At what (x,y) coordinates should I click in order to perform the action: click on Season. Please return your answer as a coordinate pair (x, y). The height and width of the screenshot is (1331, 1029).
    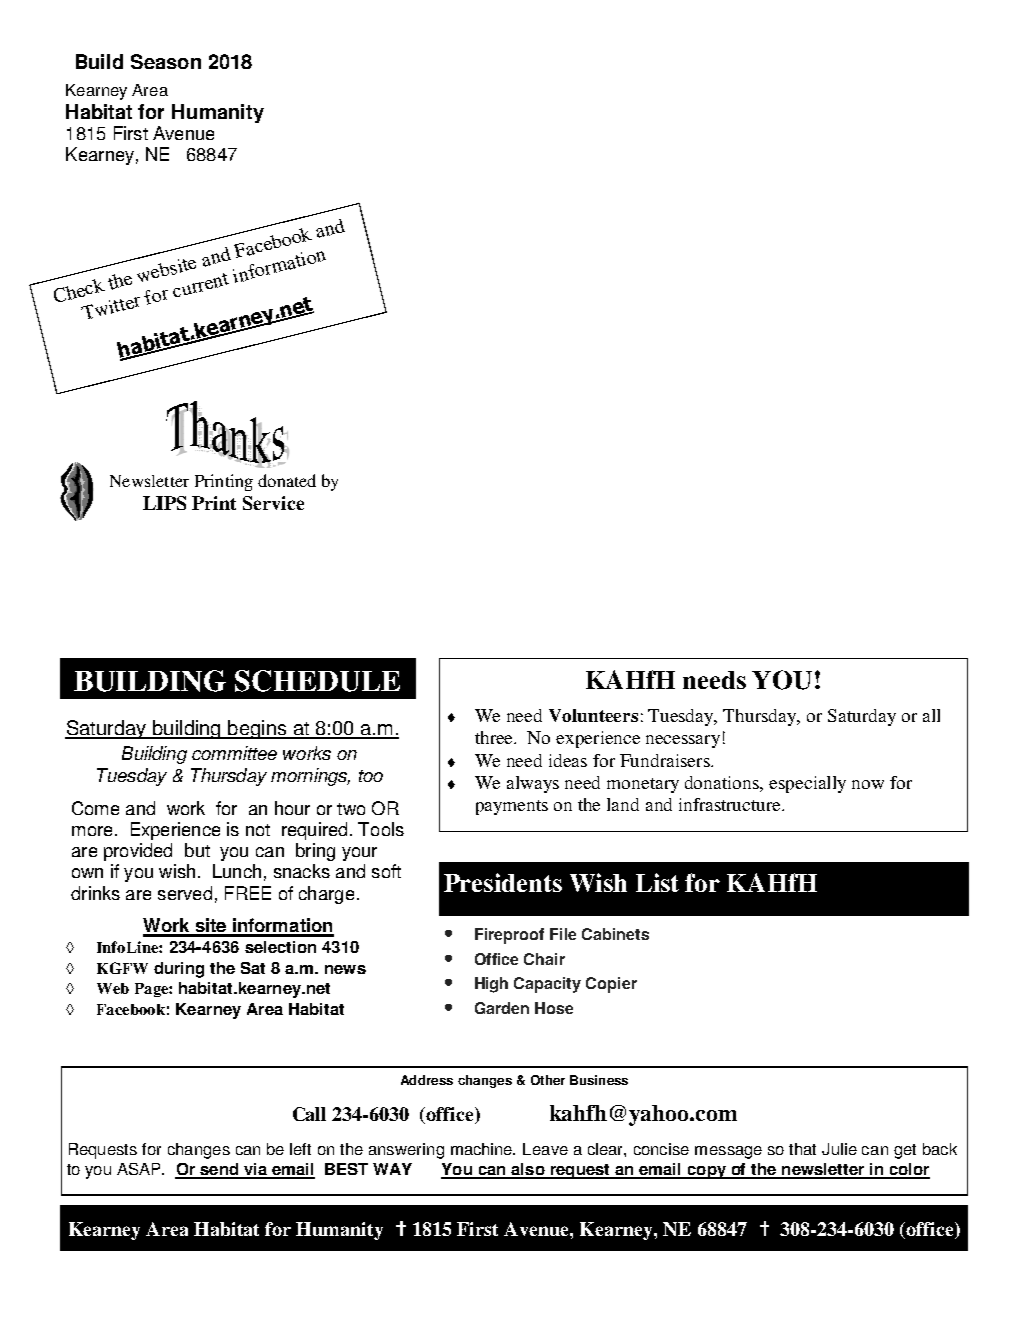
    Looking at the image, I should click on (166, 61).
